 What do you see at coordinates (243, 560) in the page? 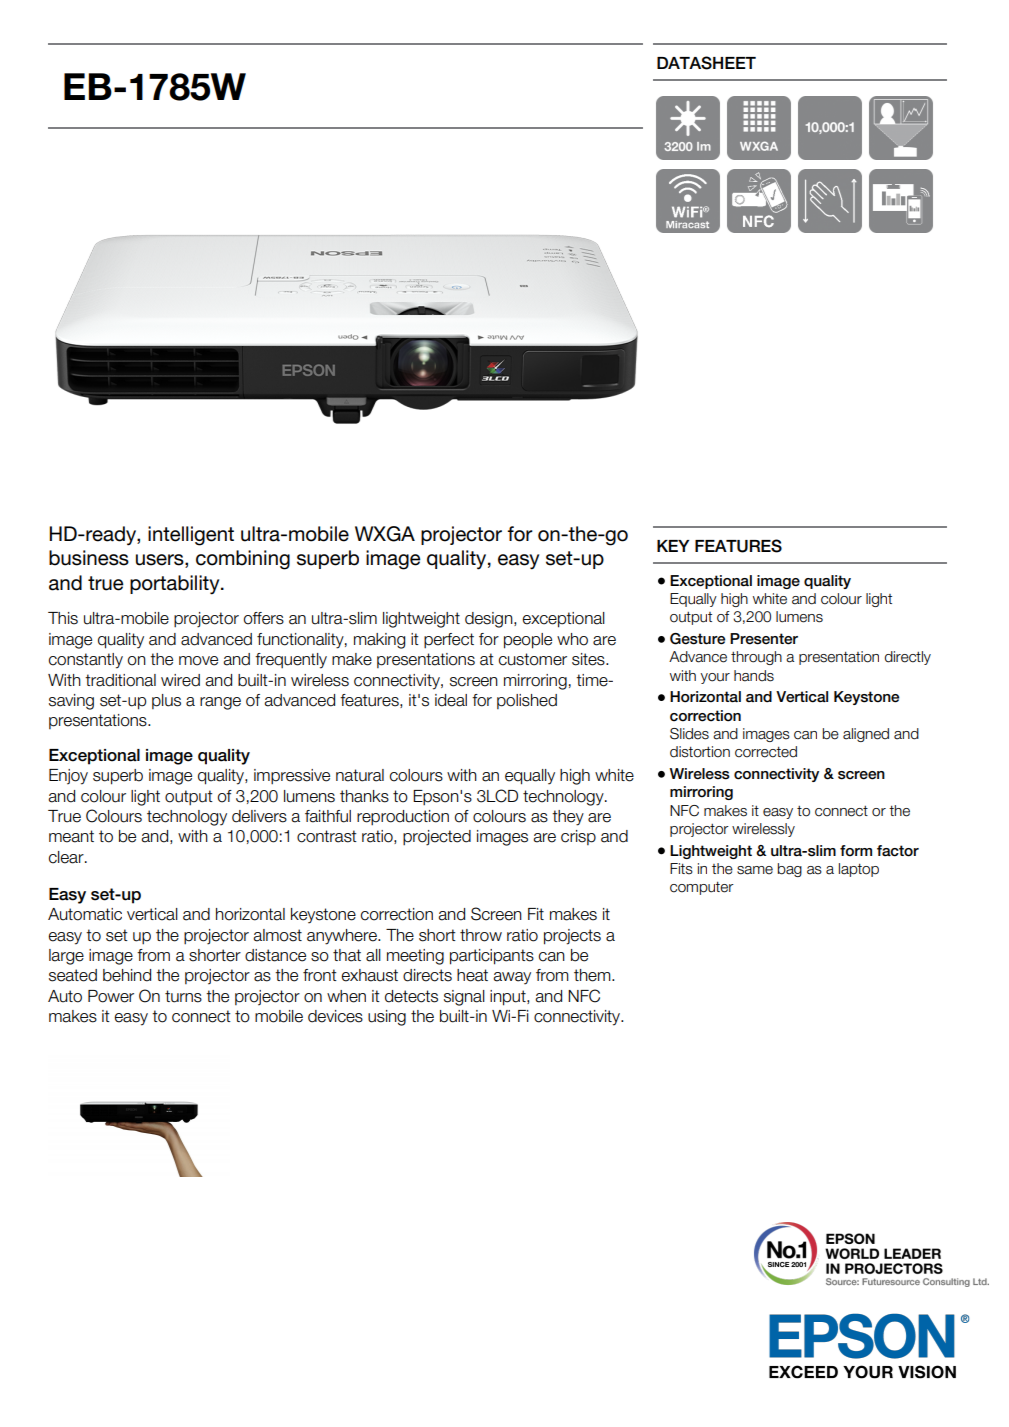
I see `combining` at bounding box center [243, 560].
